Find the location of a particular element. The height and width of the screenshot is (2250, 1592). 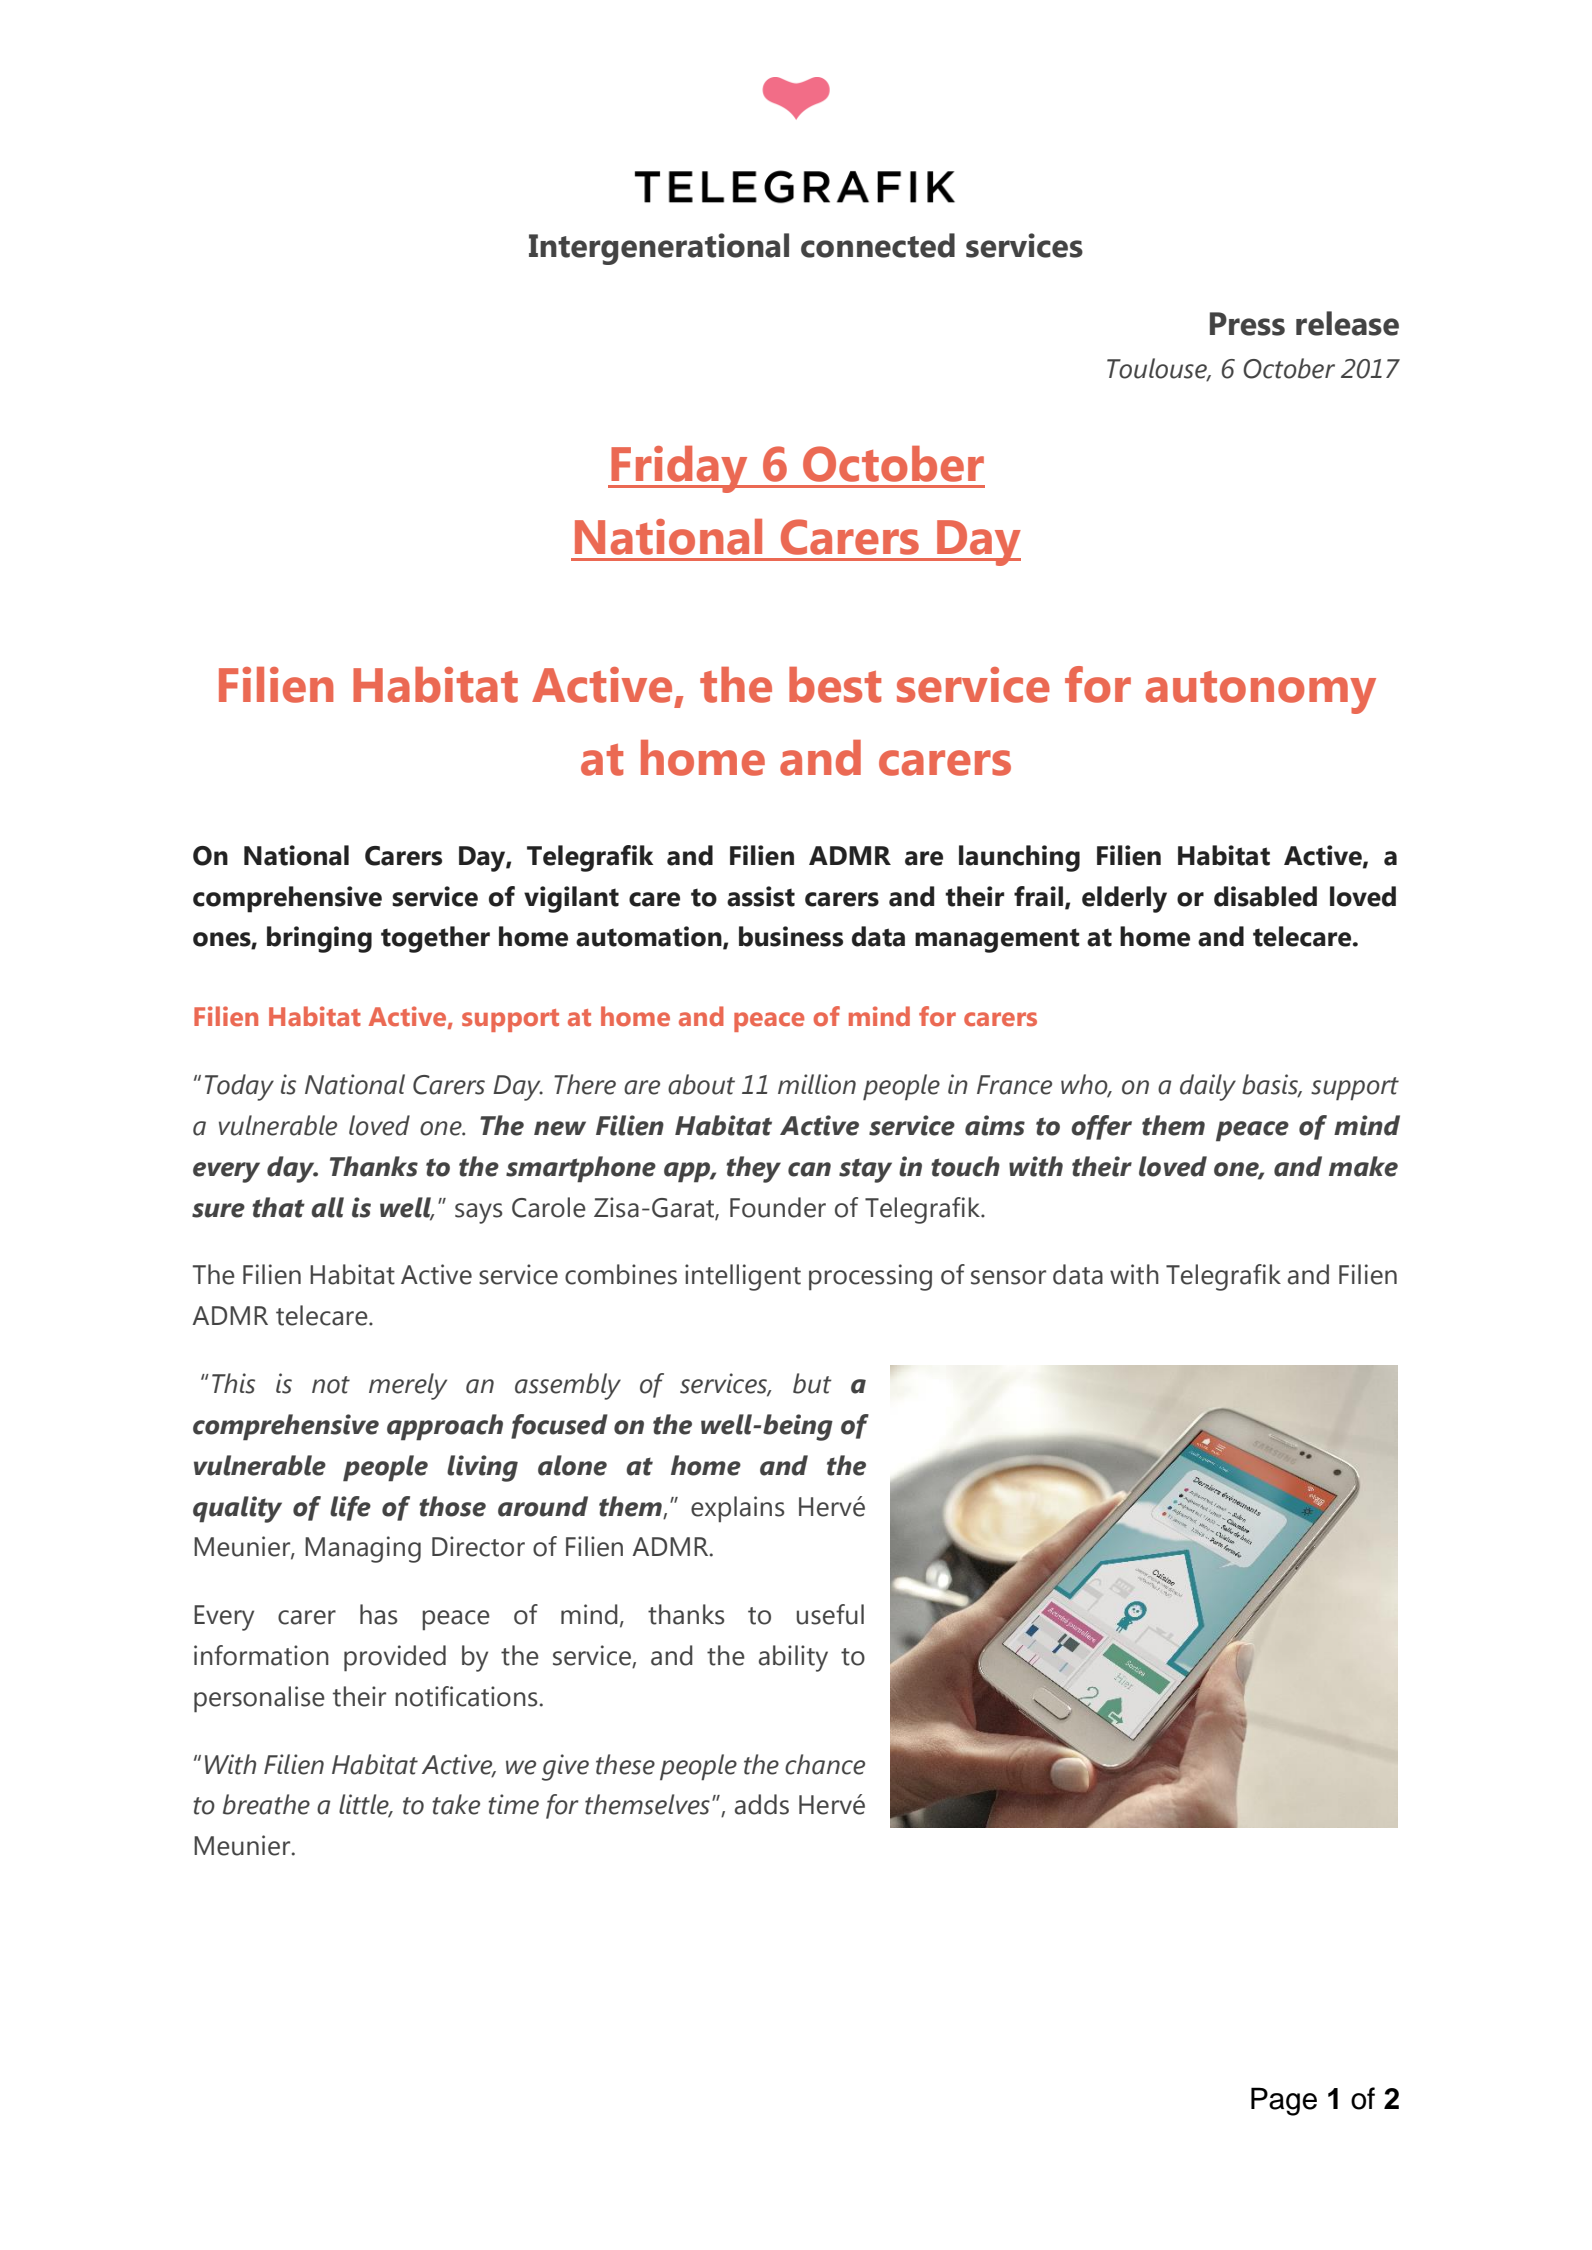

sensor is located at coordinates (1008, 1277).
